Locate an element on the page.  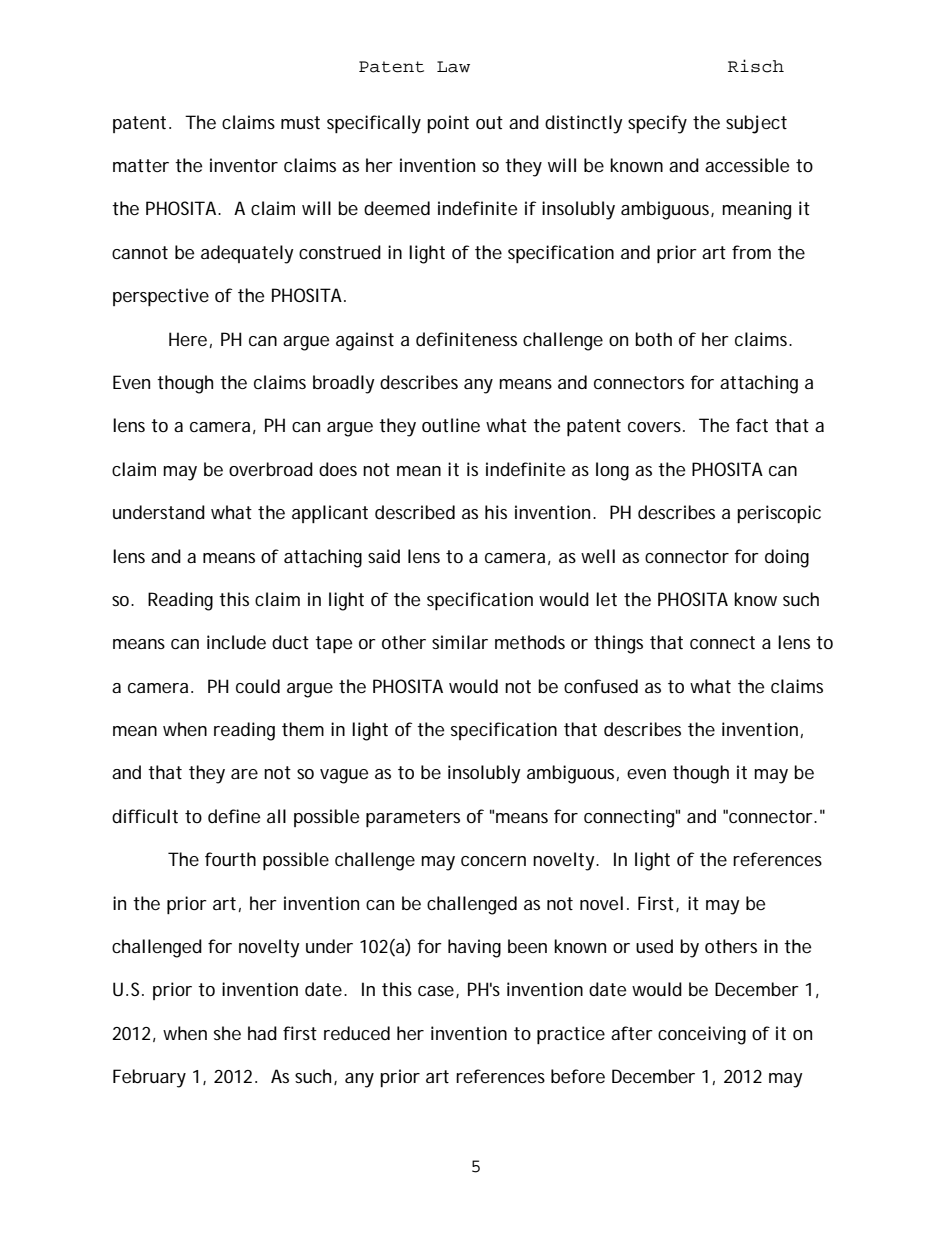
include is located at coordinates (236, 642).
